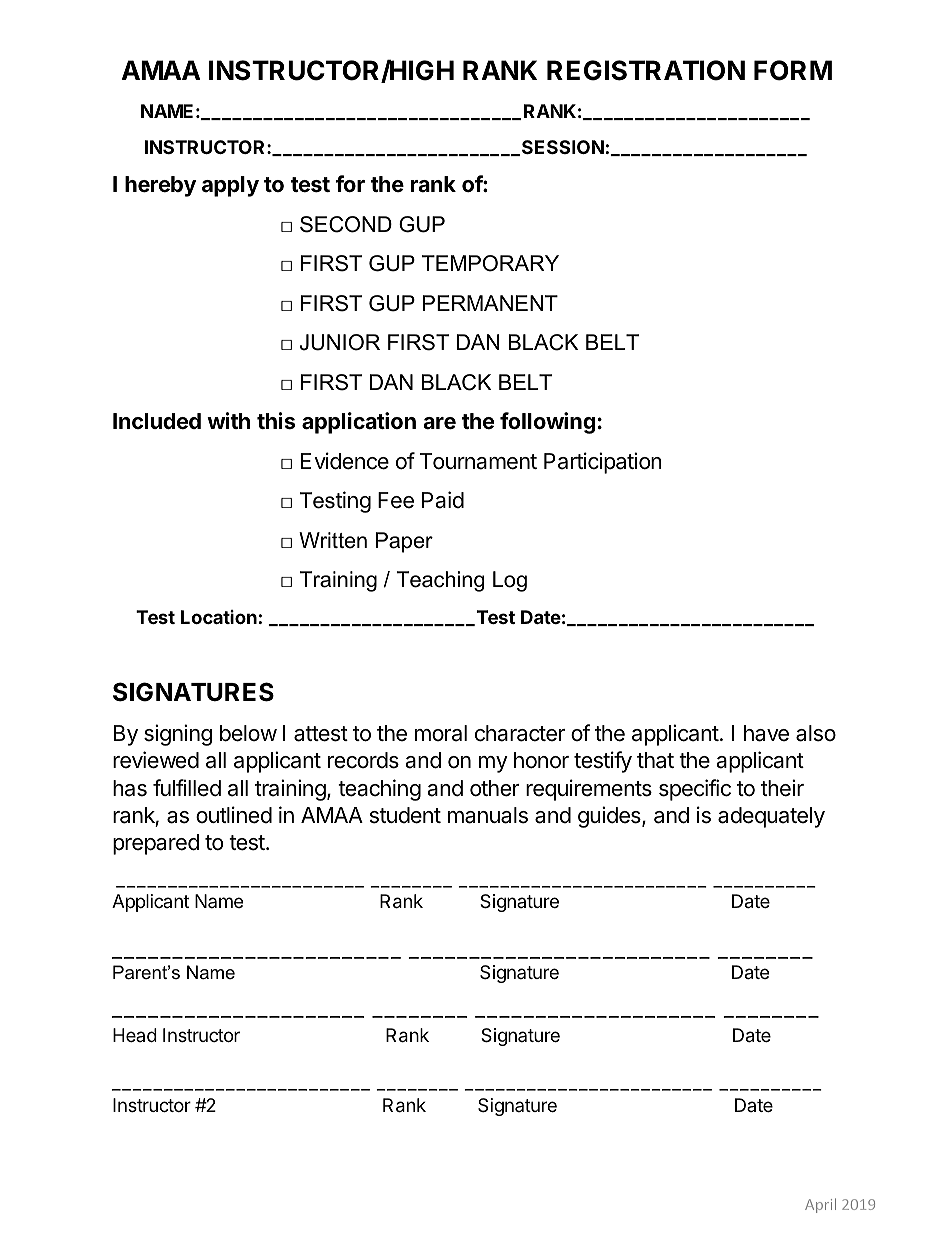 Image resolution: width=952 pixels, height=1233 pixels. What do you see at coordinates (820, 1205) in the page?
I see `April` at bounding box center [820, 1205].
